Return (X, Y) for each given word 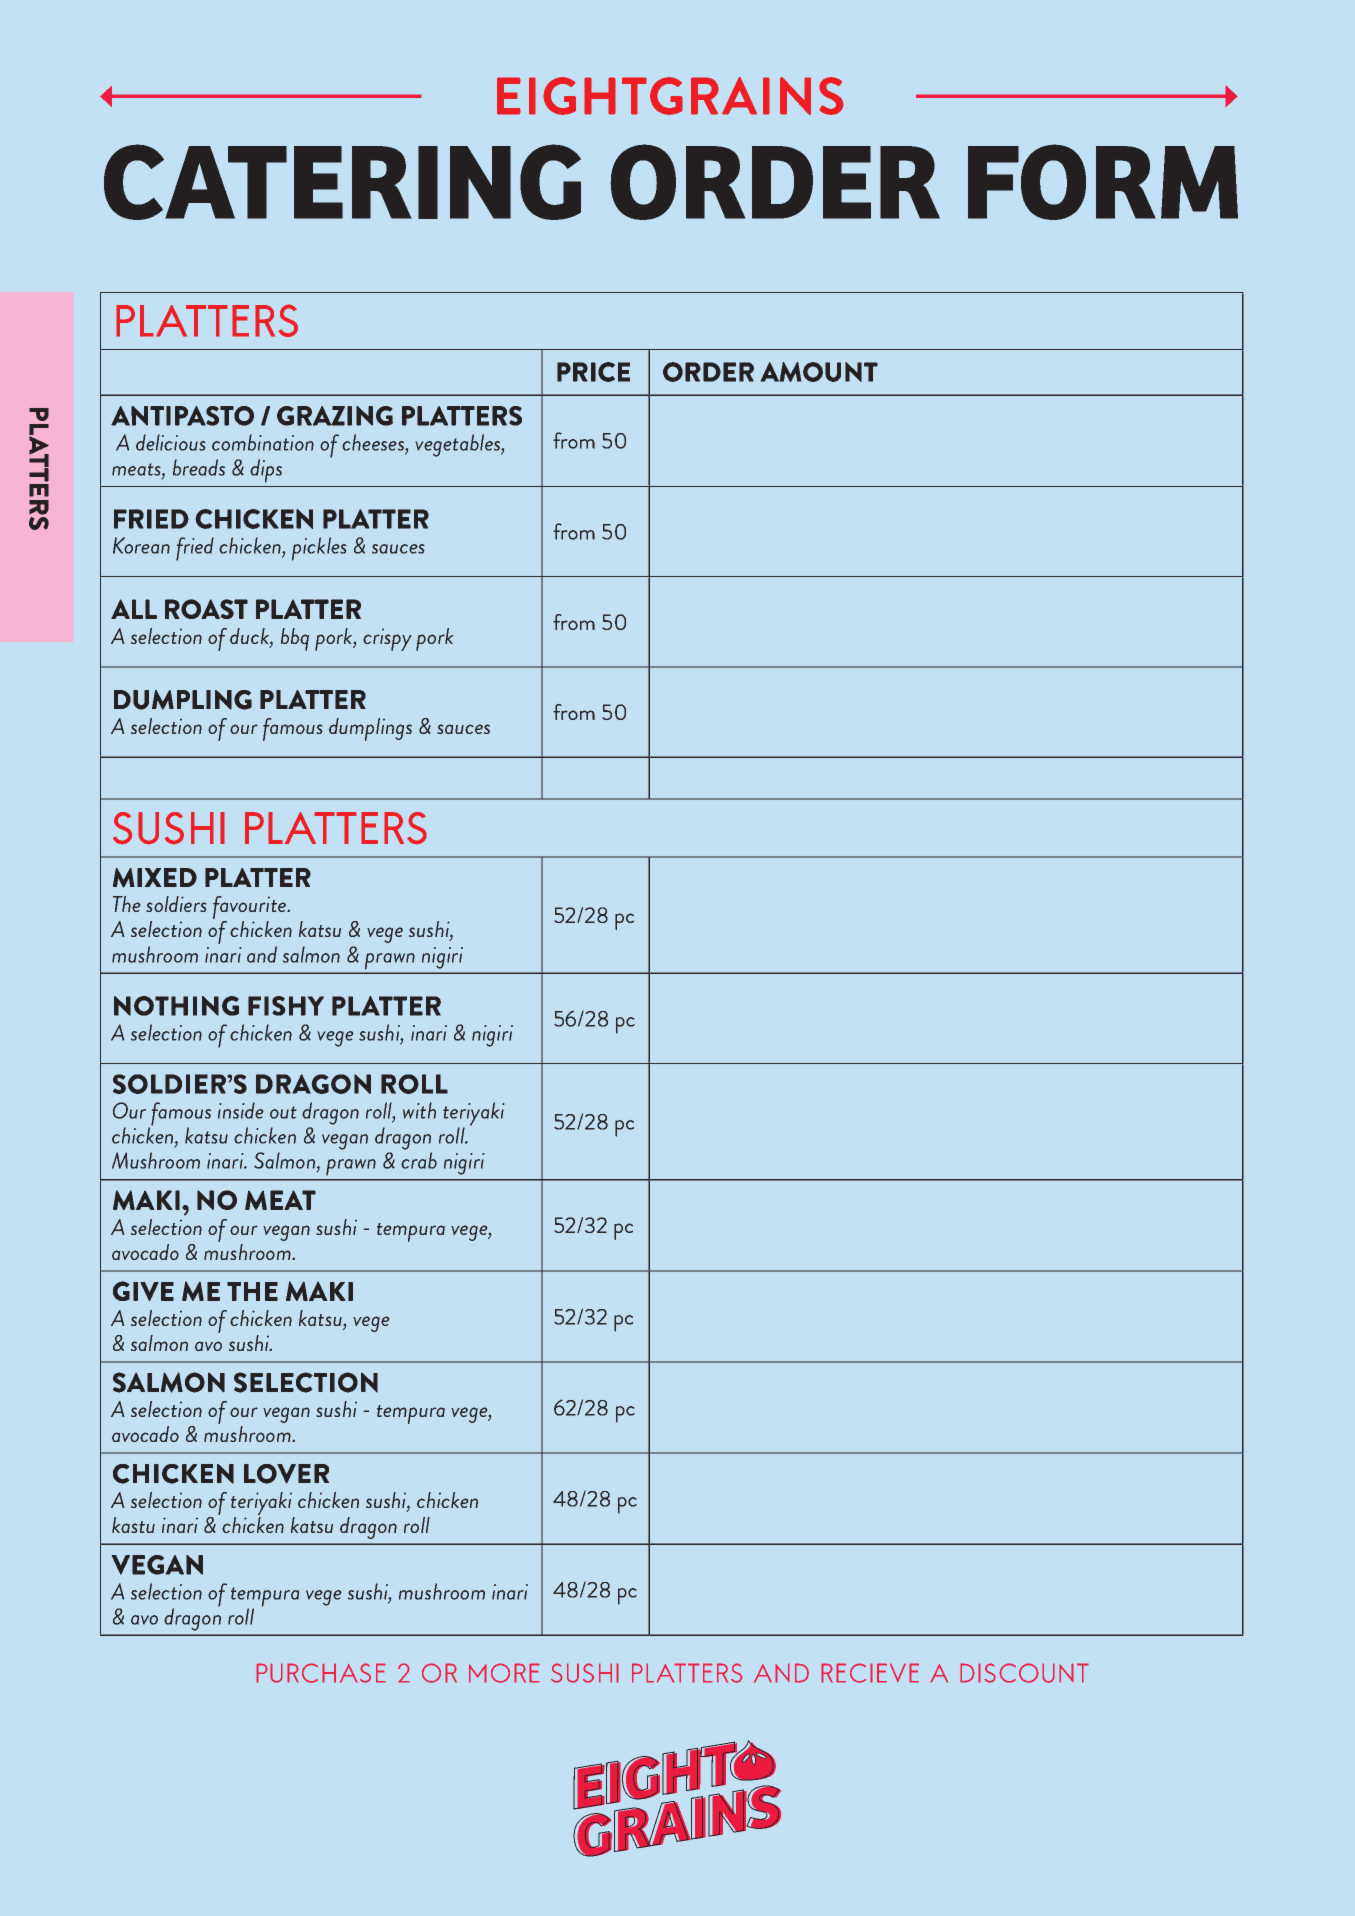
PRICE (593, 372)
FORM (1103, 182)
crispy (387, 640)
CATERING (342, 182)
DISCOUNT (1024, 1673)
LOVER (286, 1474)
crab (419, 1160)
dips (266, 471)
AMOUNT (819, 372)
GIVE (143, 1291)
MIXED (155, 878)
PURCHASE (321, 1673)
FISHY (286, 1006)
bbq (295, 639)
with (419, 1110)
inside (241, 1110)
